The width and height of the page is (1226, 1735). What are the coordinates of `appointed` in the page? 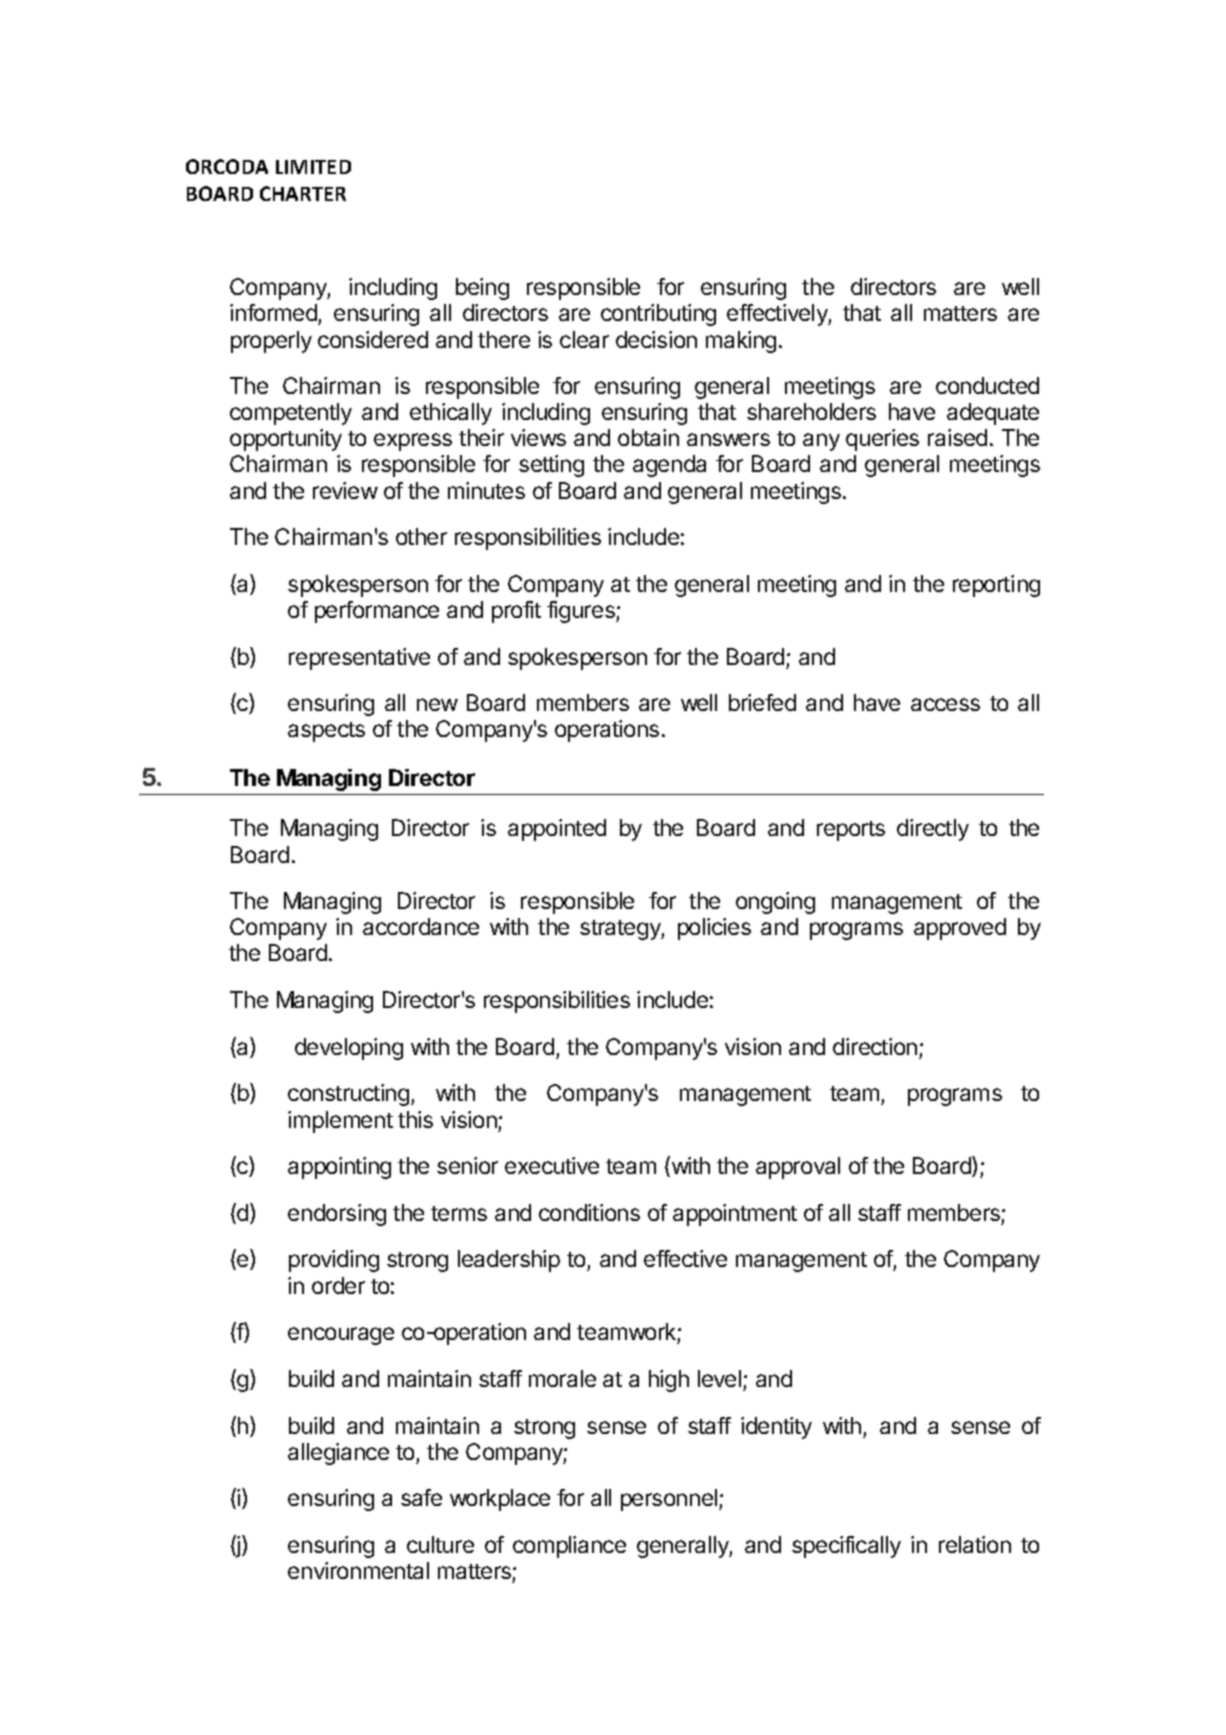 It's located at (557, 830).
